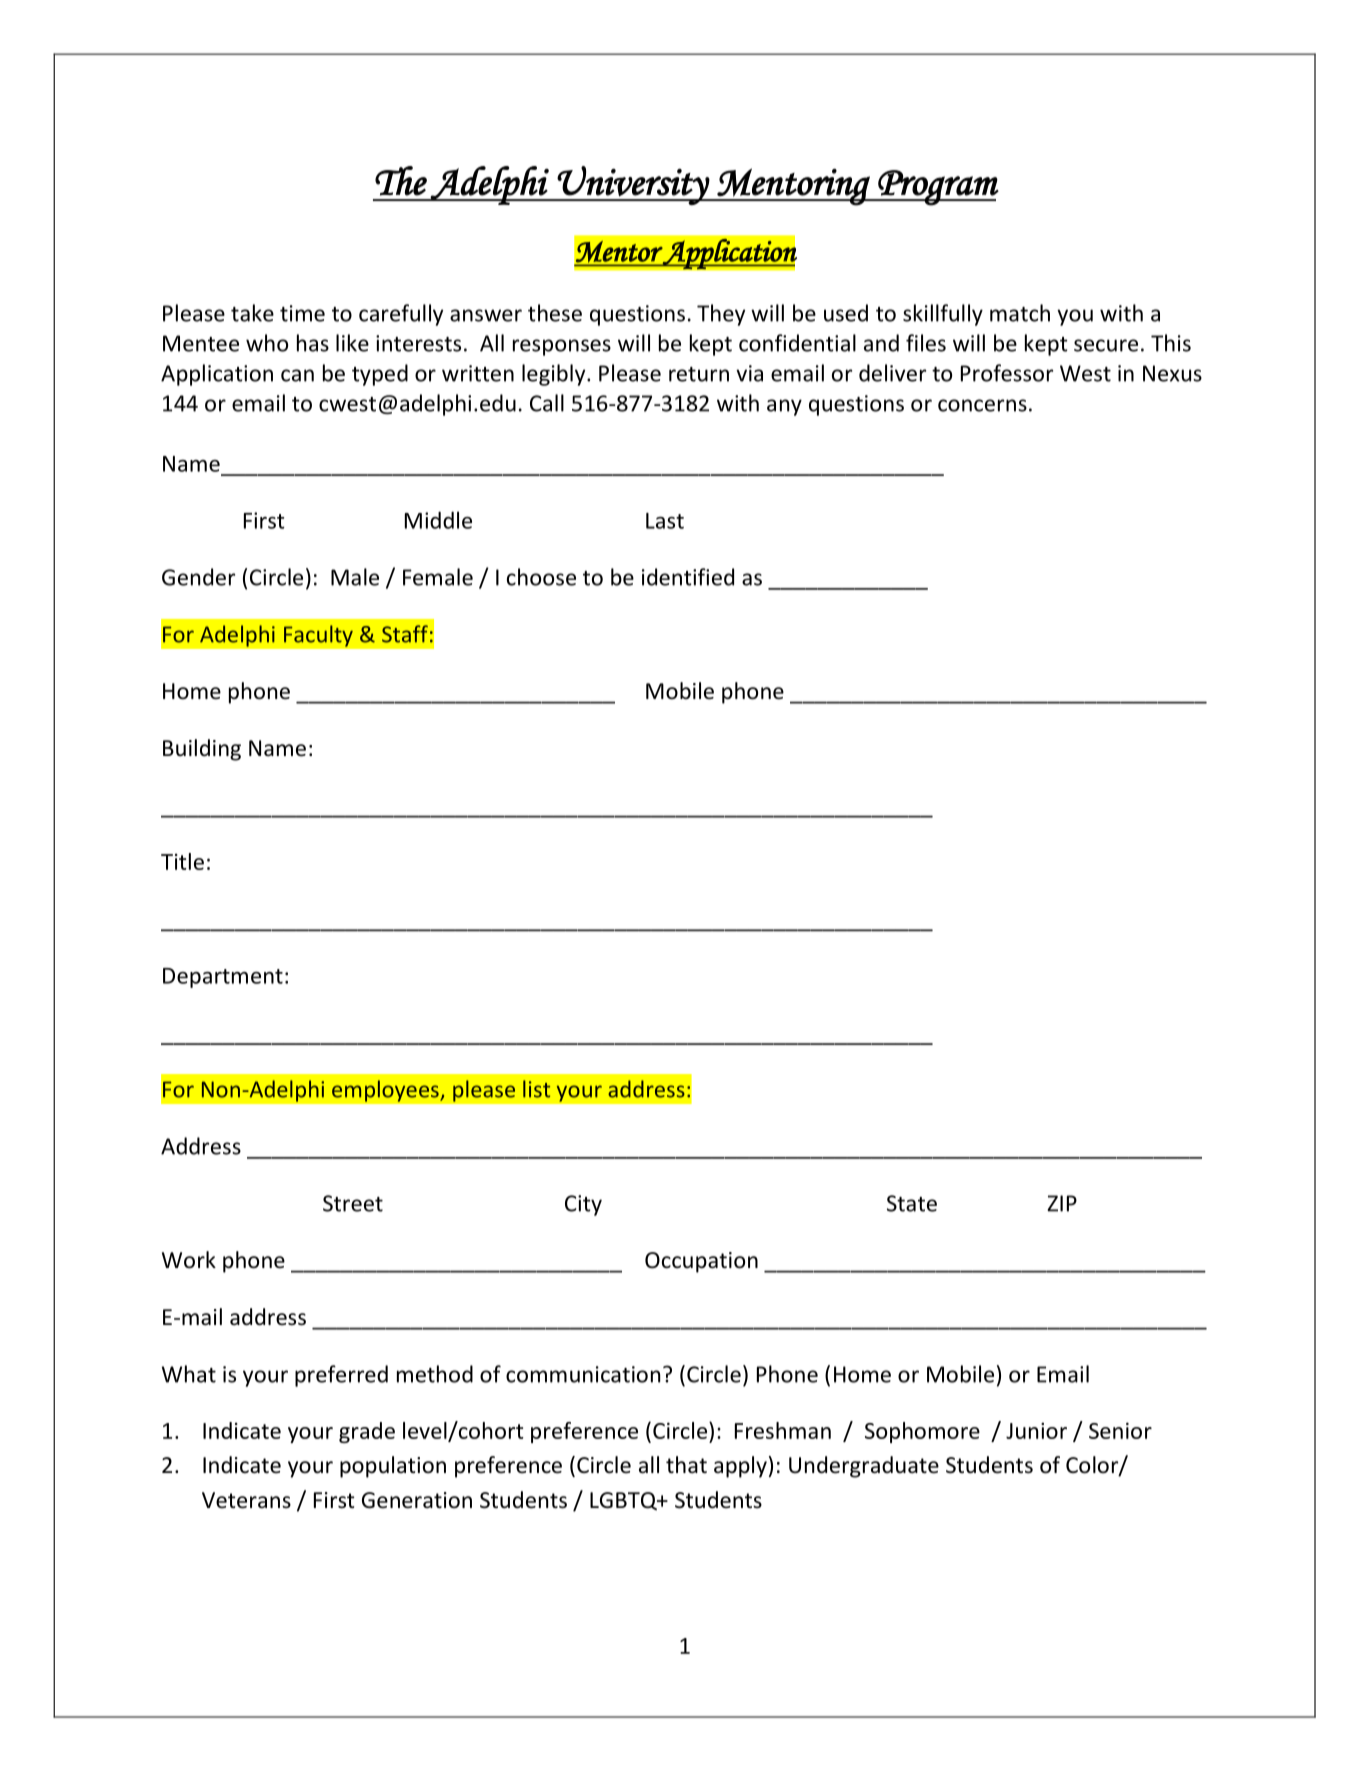  Describe the element at coordinates (686, 1465) in the screenshot. I see `that` at that location.
